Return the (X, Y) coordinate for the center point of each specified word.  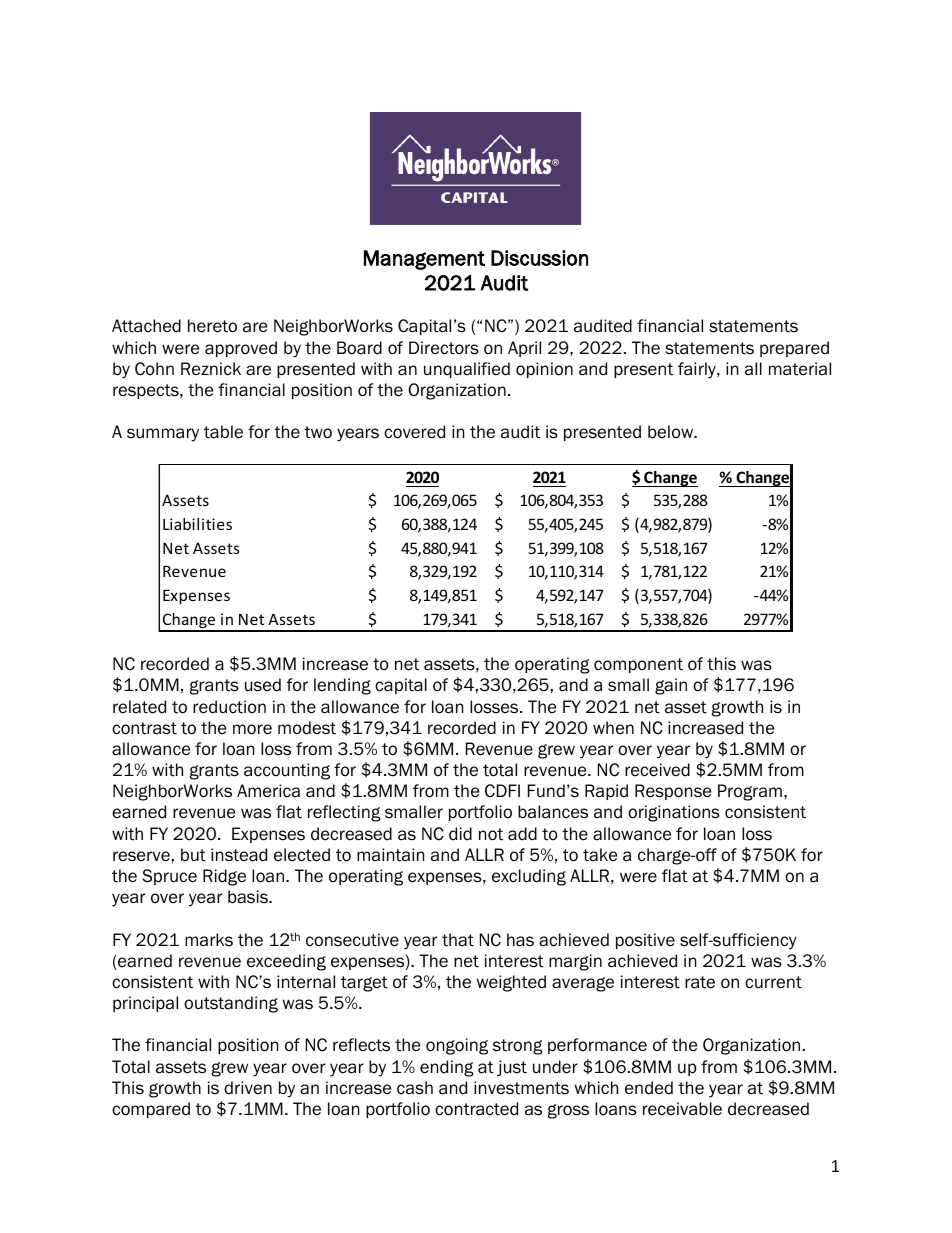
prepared (794, 349)
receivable (682, 1109)
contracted (476, 1109)
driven (248, 1088)
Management (424, 260)
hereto (212, 326)
